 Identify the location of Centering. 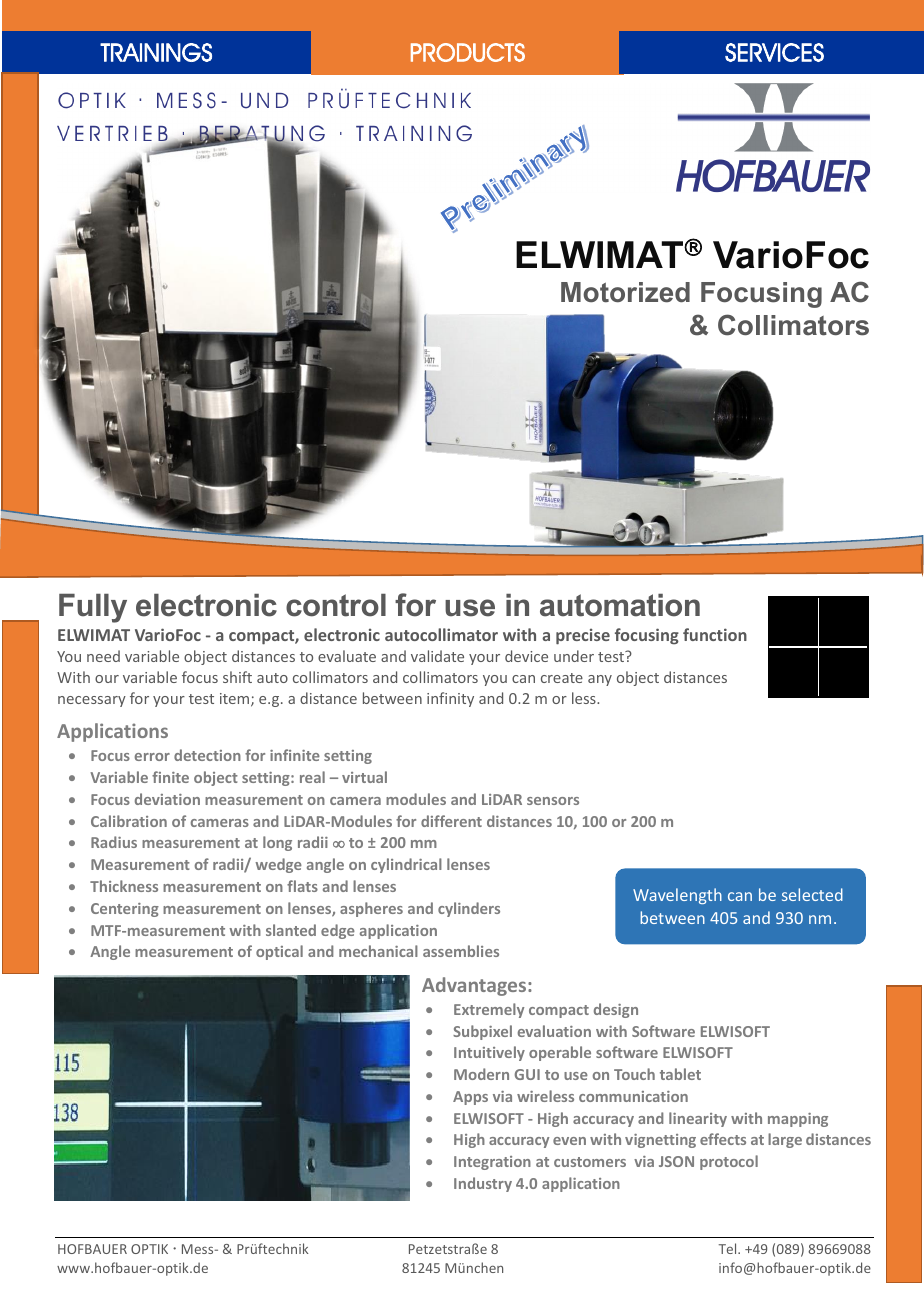
(125, 910).
